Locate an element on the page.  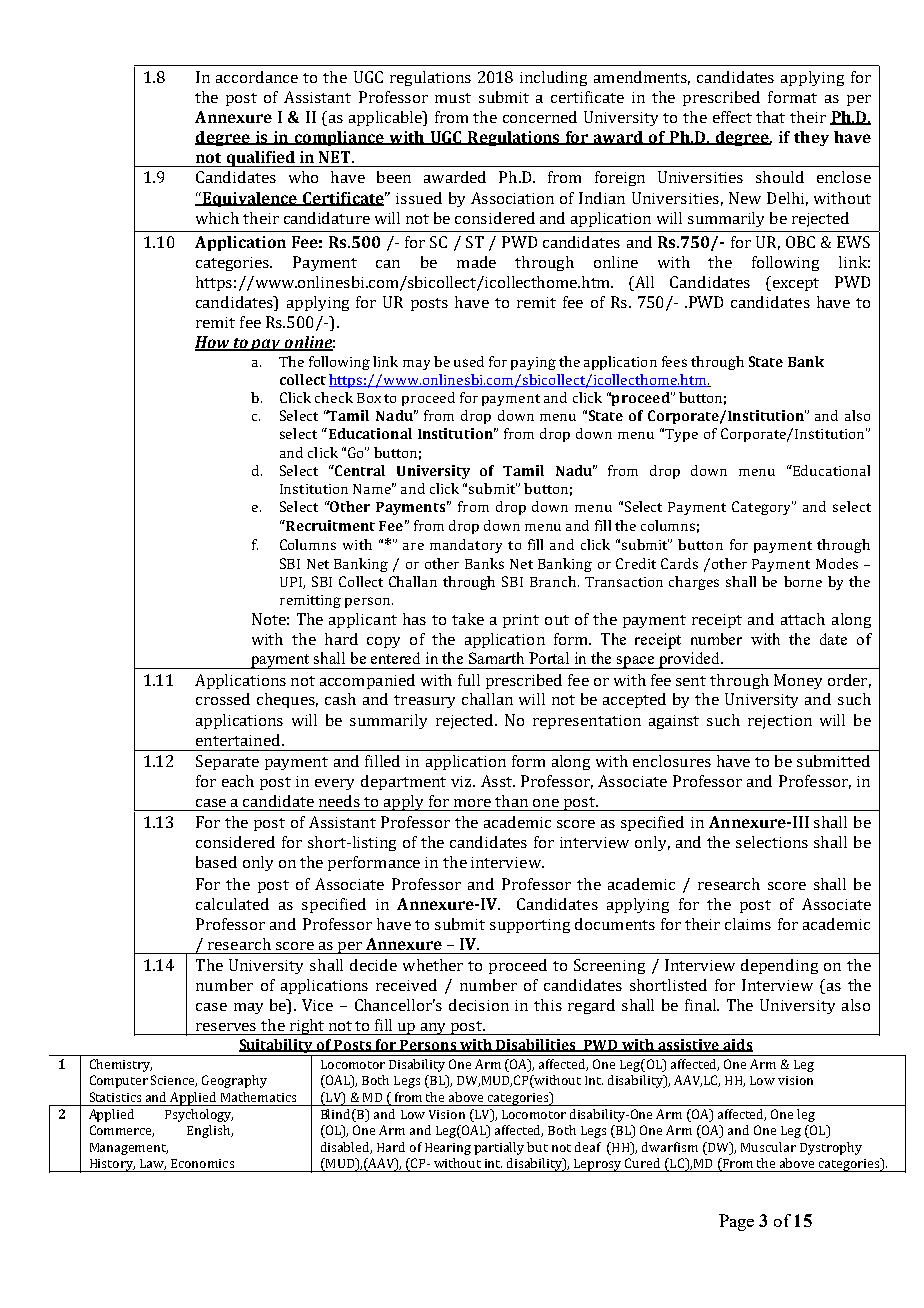
Separate is located at coordinates (227, 762).
